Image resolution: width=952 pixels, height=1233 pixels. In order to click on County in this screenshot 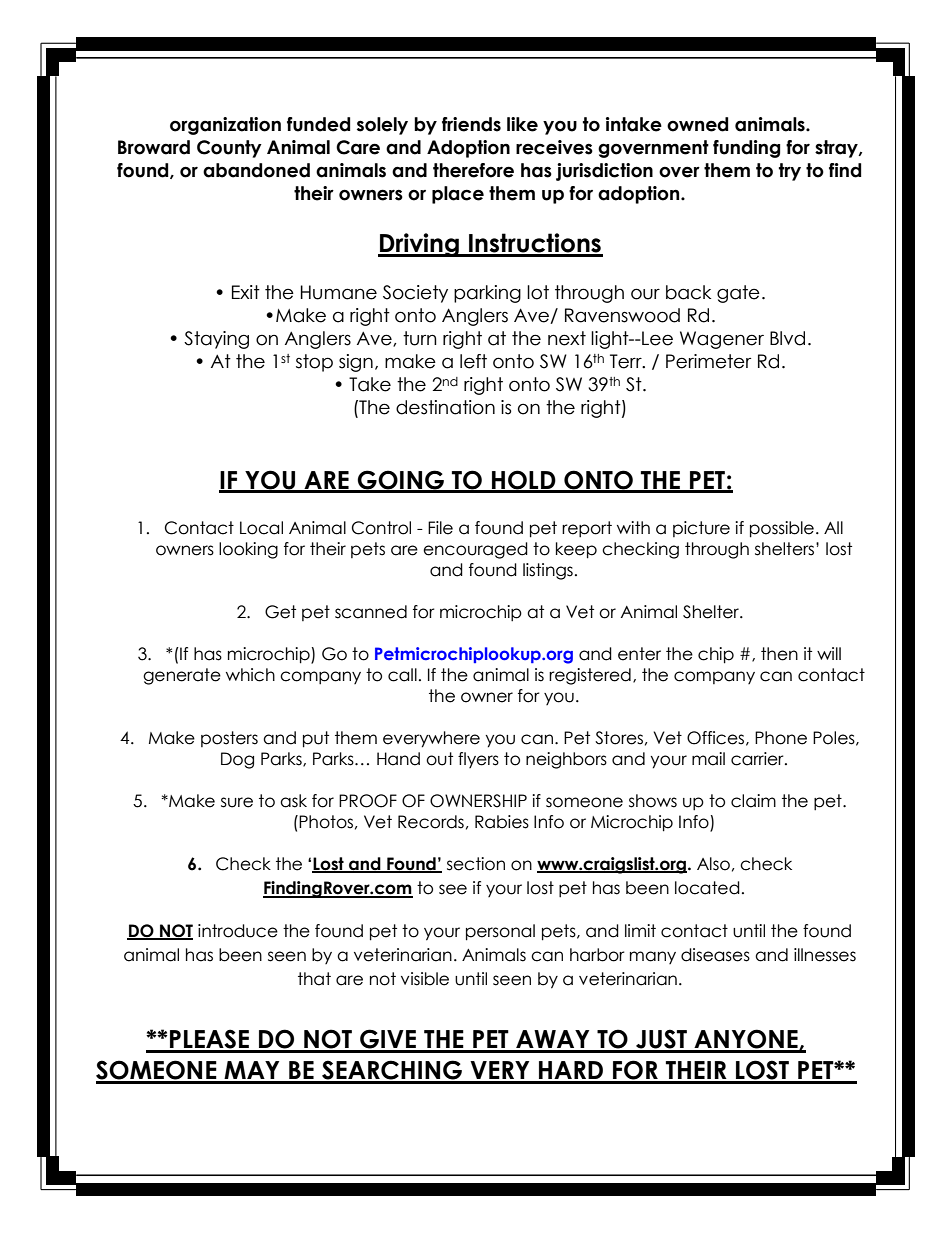, I will do `click(229, 149)`.
